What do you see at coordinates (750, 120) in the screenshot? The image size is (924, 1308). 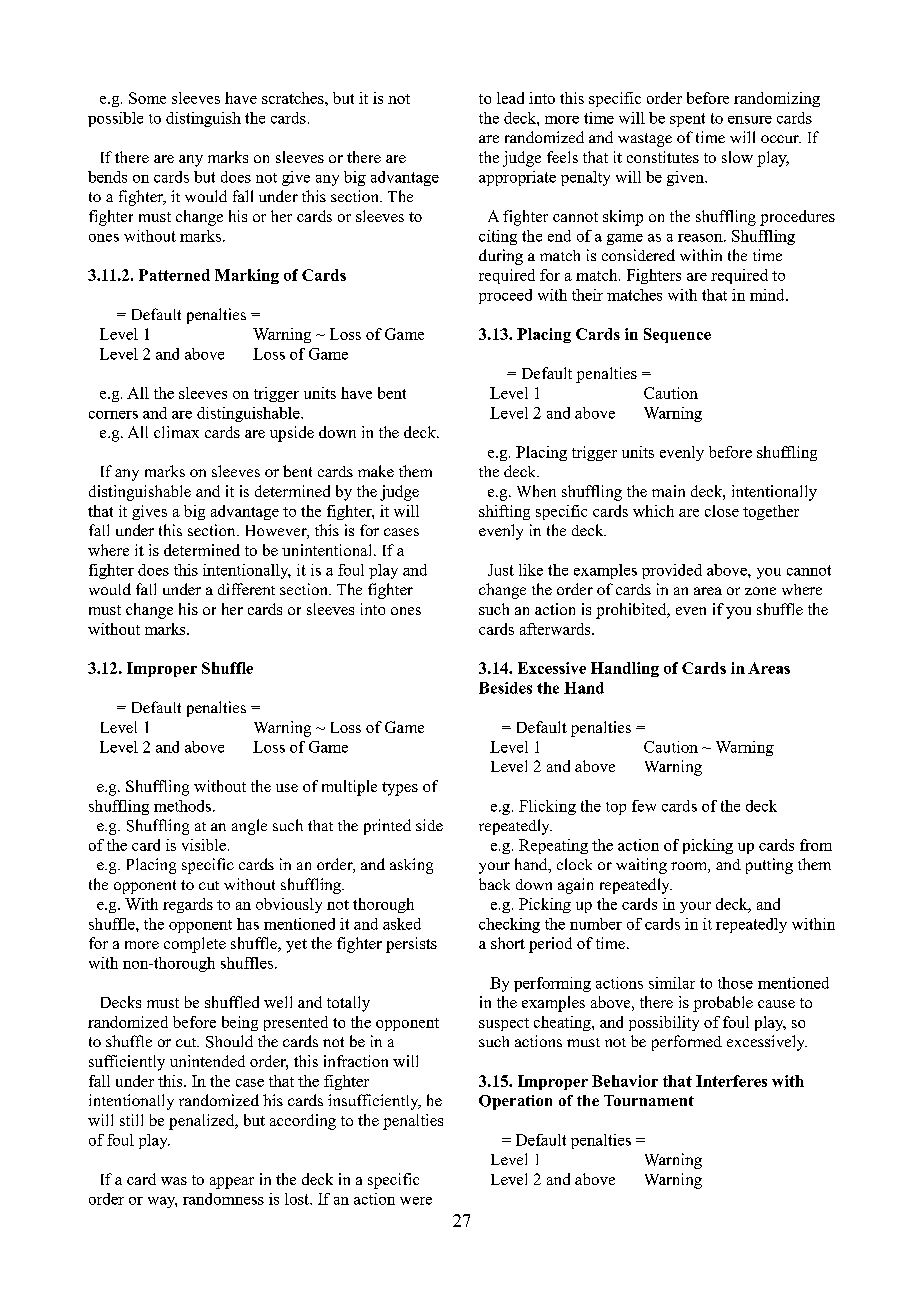 I see `ensure` at bounding box center [750, 120].
